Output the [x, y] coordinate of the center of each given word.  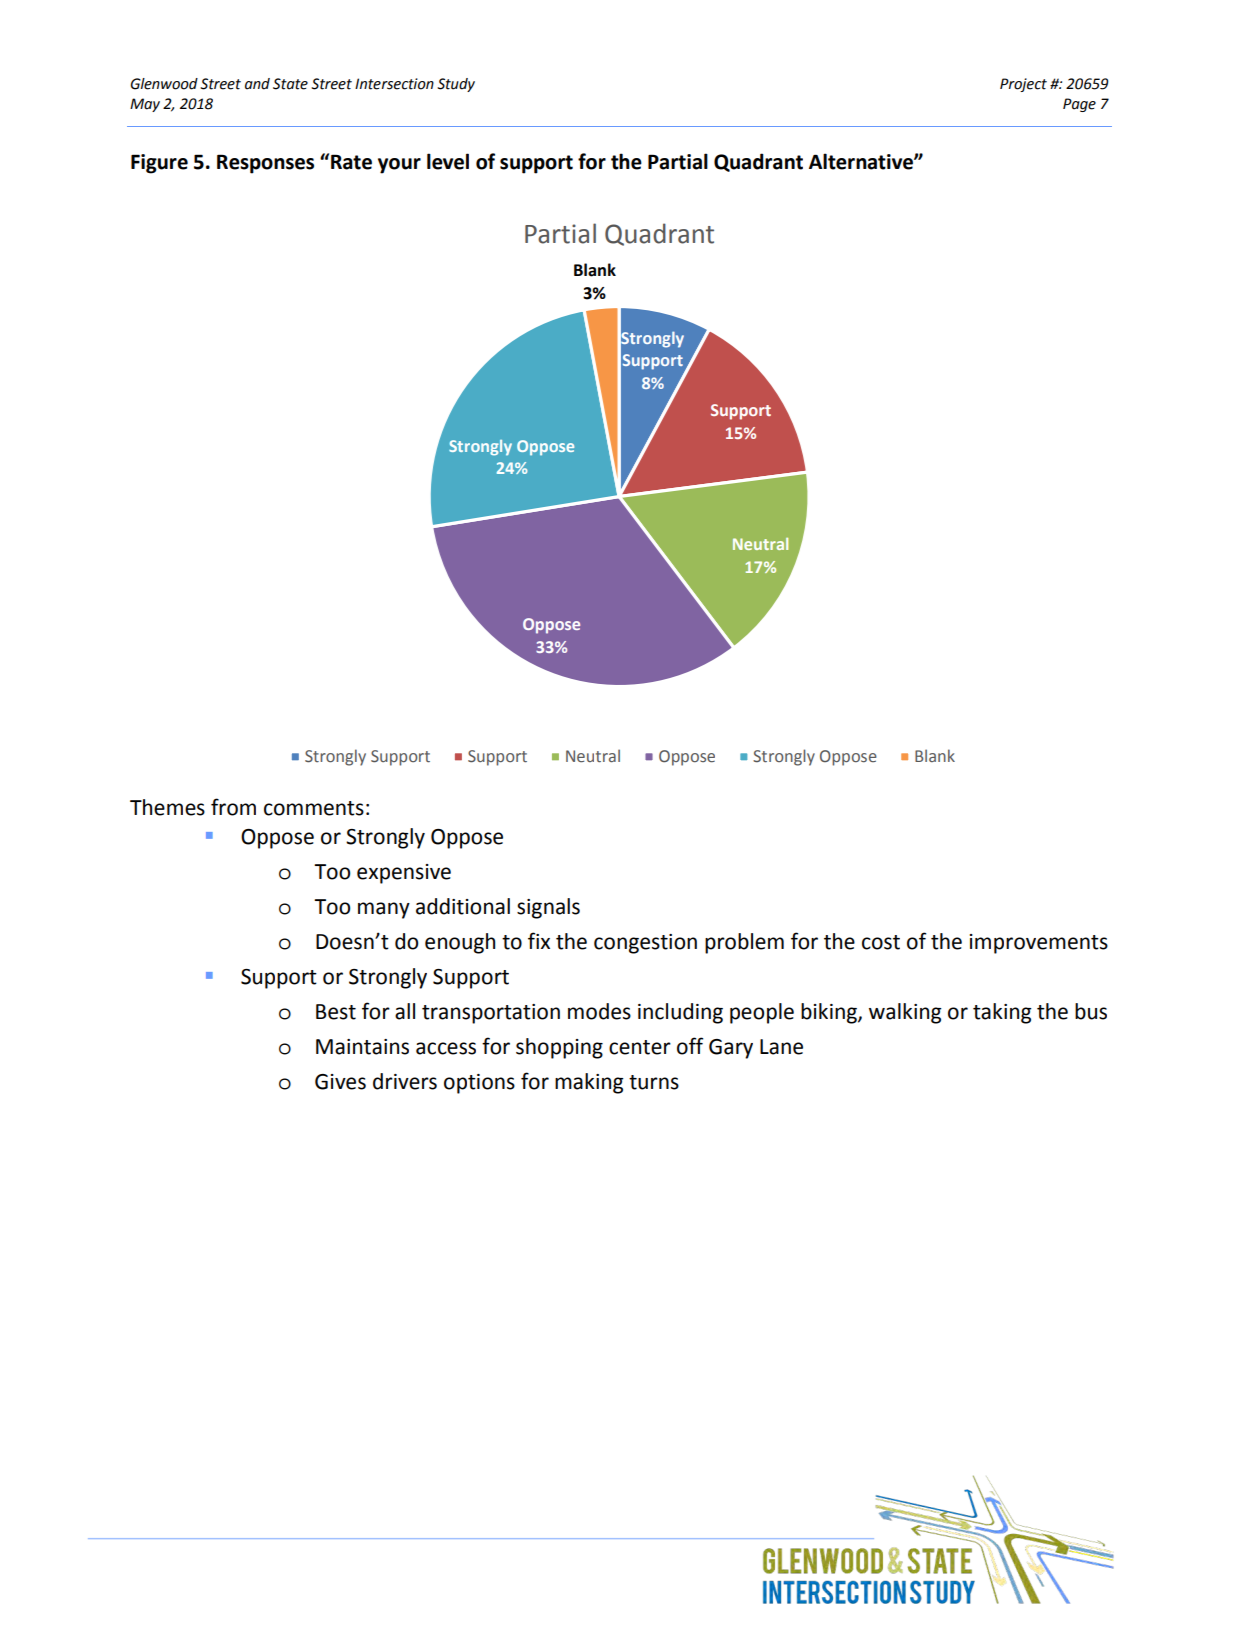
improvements [1039, 944]
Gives [340, 1082]
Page [1079, 105]
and [257, 84]
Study [456, 85]
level [448, 161]
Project [1023, 85]
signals [548, 908]
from [233, 807]
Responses [265, 164]
